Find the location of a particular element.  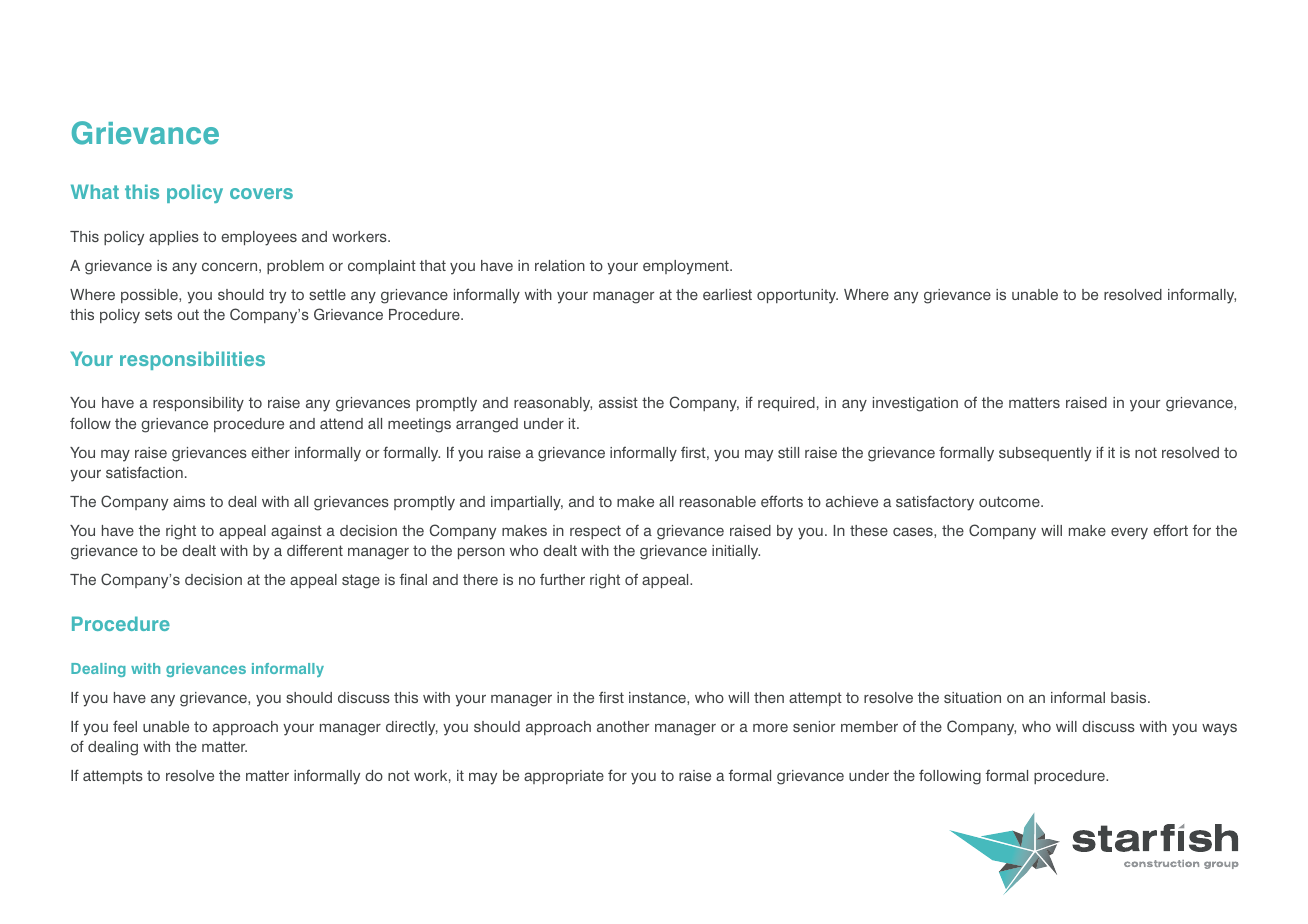

basis is located at coordinates (1130, 697).
